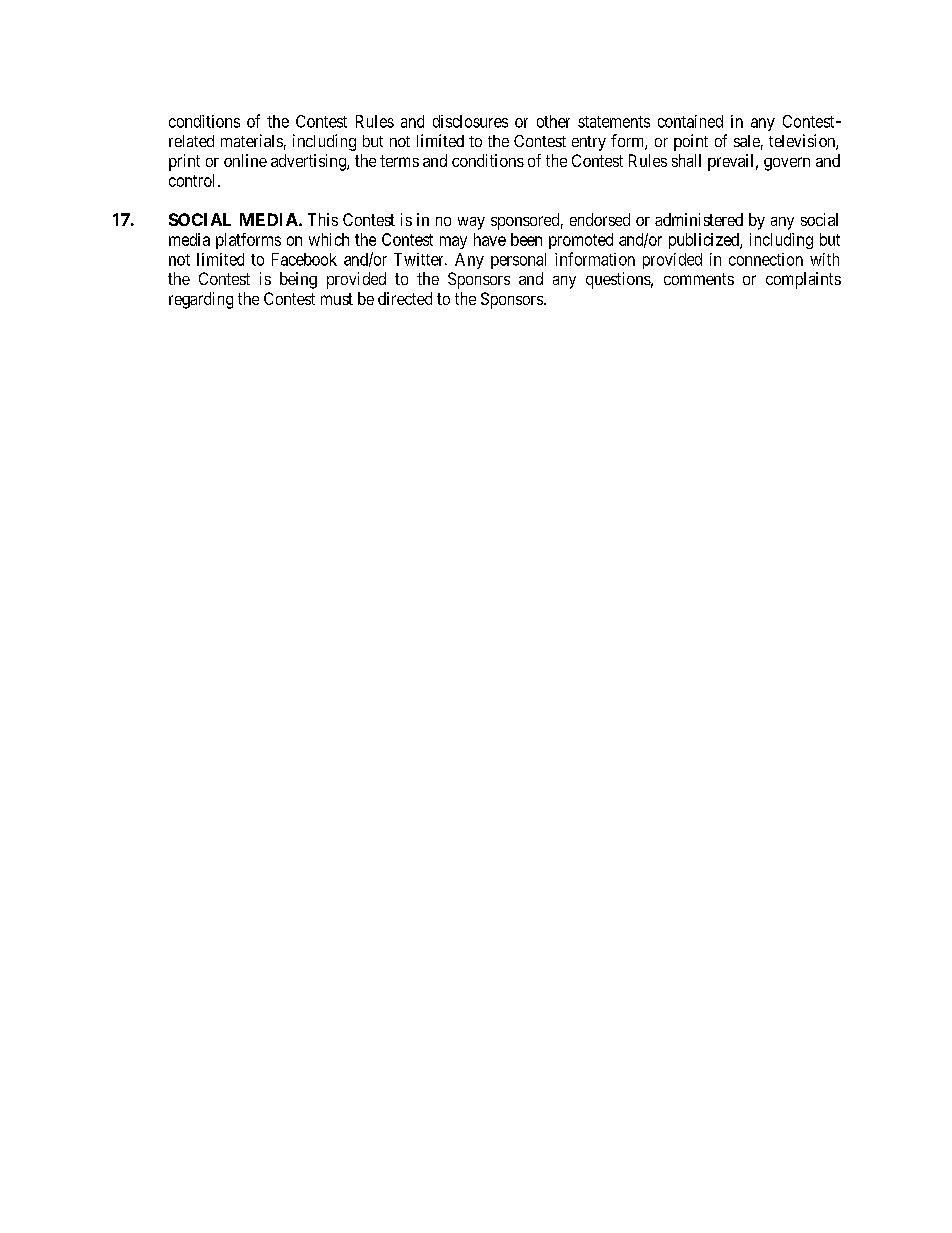 This screenshot has height=1233, width=952. I want to click on terms, so click(399, 161).
